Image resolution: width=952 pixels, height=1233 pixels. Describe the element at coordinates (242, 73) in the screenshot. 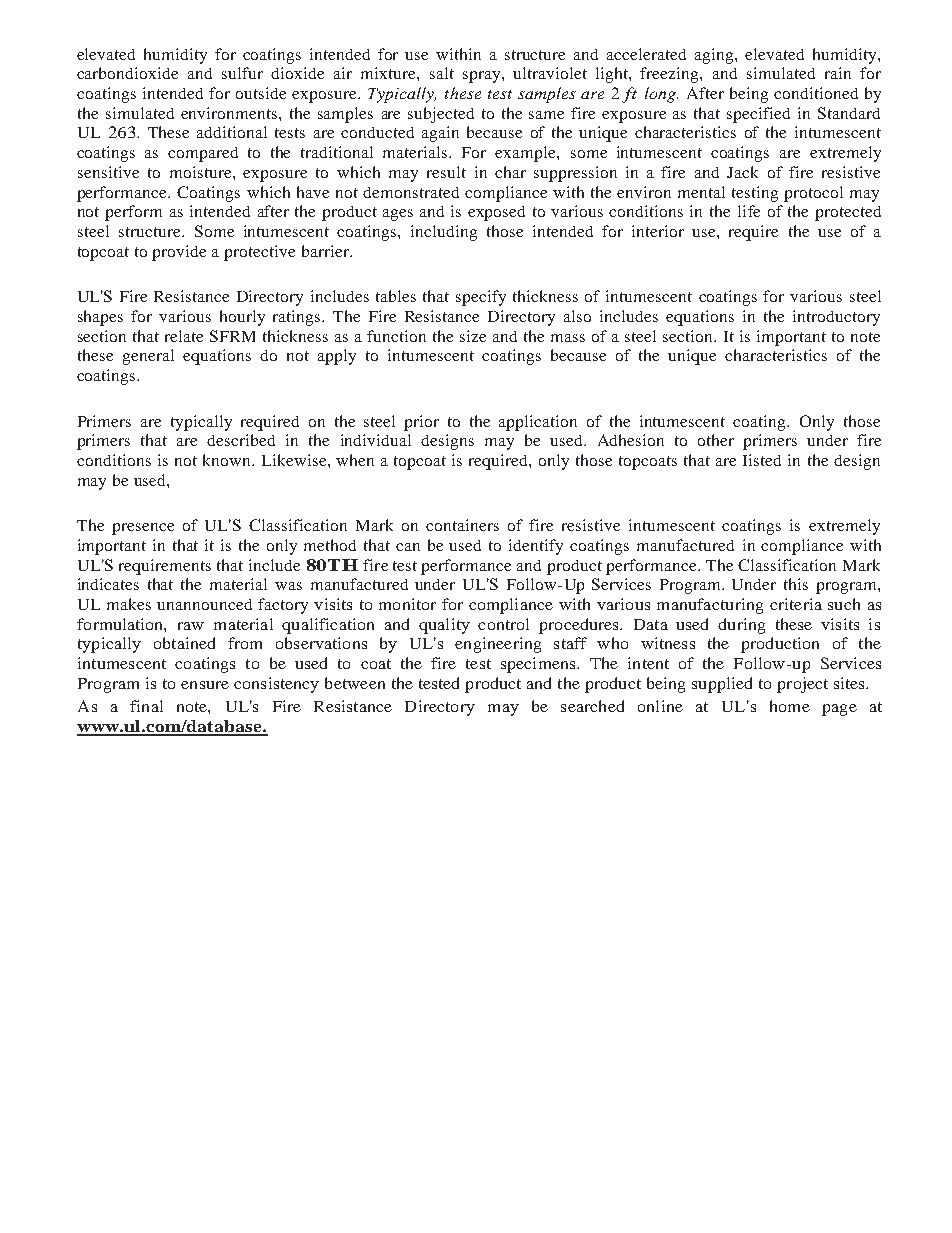

I see `sulfur` at that location.
